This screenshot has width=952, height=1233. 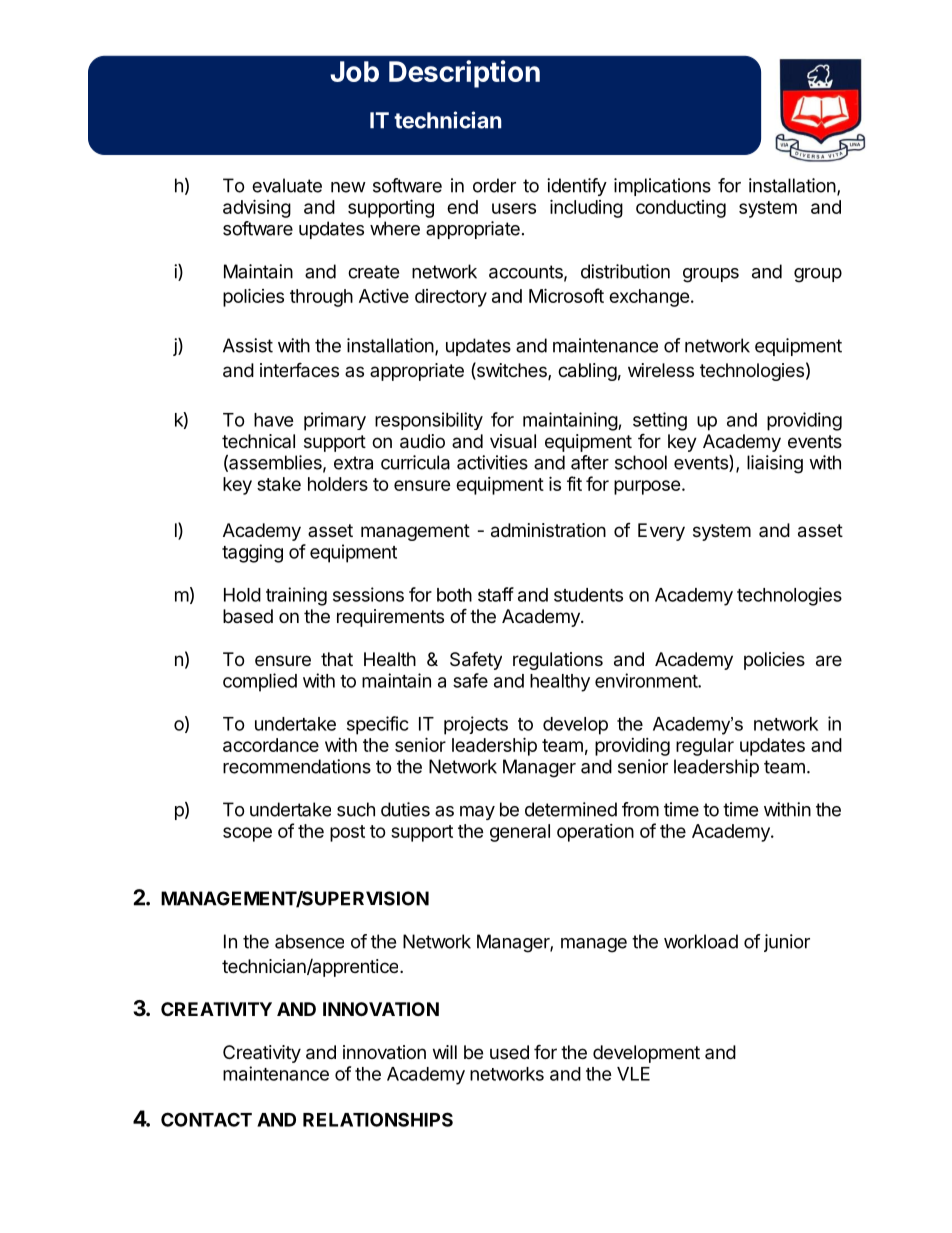 What do you see at coordinates (206, 1119) in the screenshot?
I see `CONTACT` at bounding box center [206, 1119].
